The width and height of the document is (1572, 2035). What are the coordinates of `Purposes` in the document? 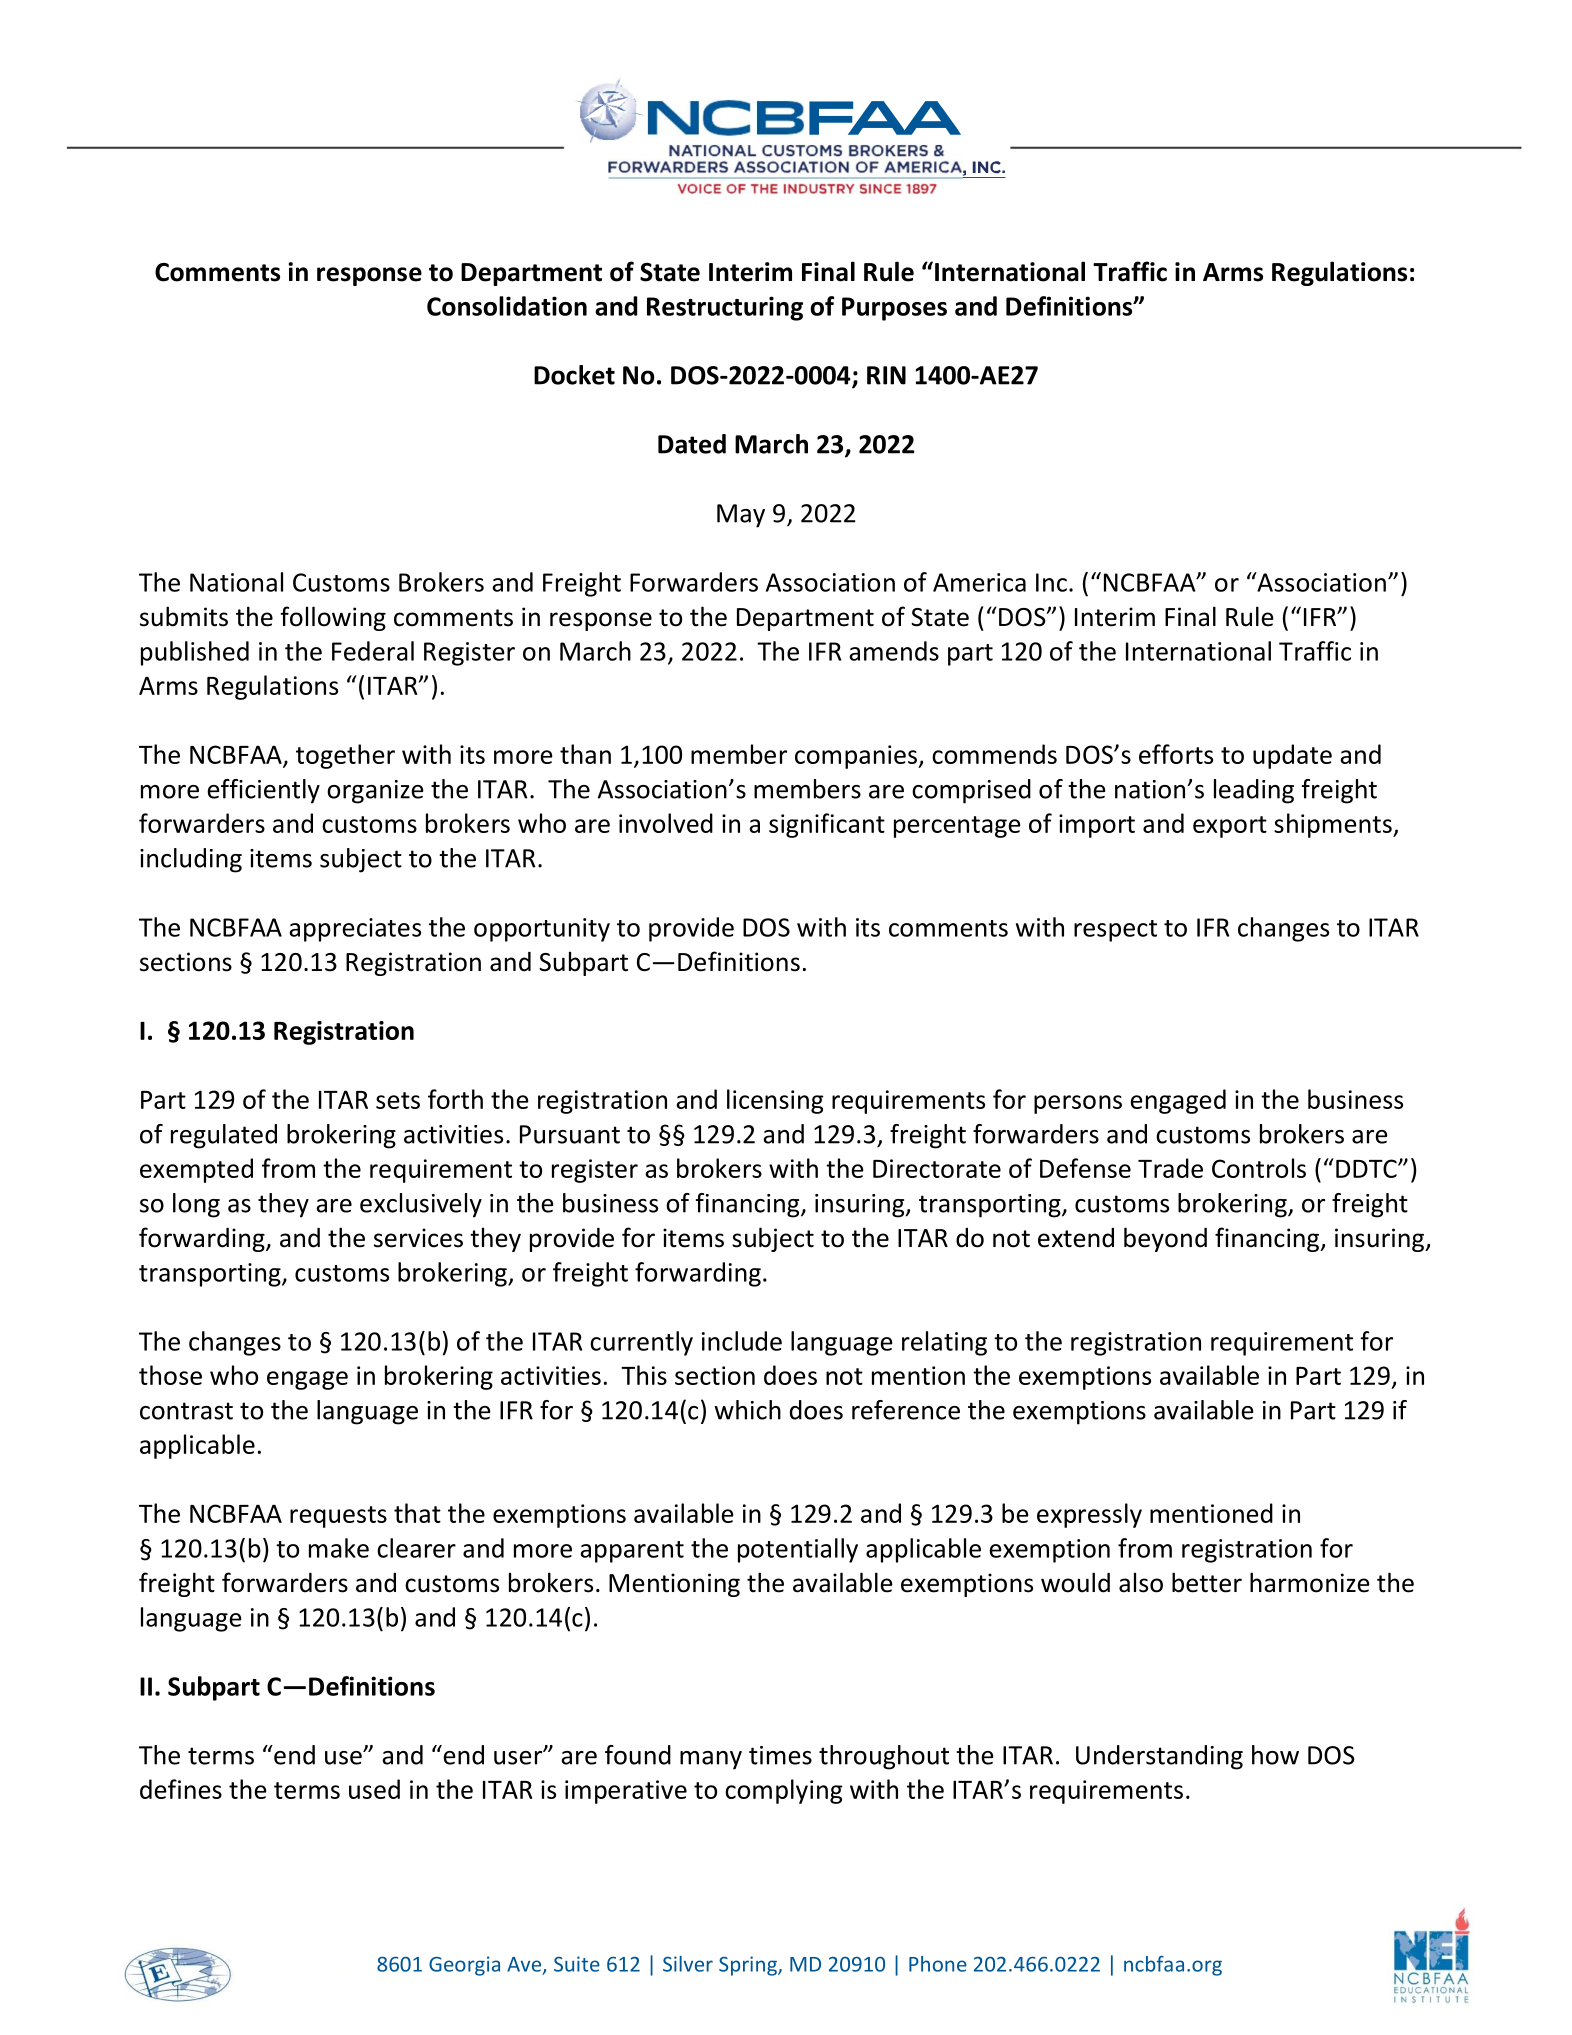 It's located at (894, 309).
